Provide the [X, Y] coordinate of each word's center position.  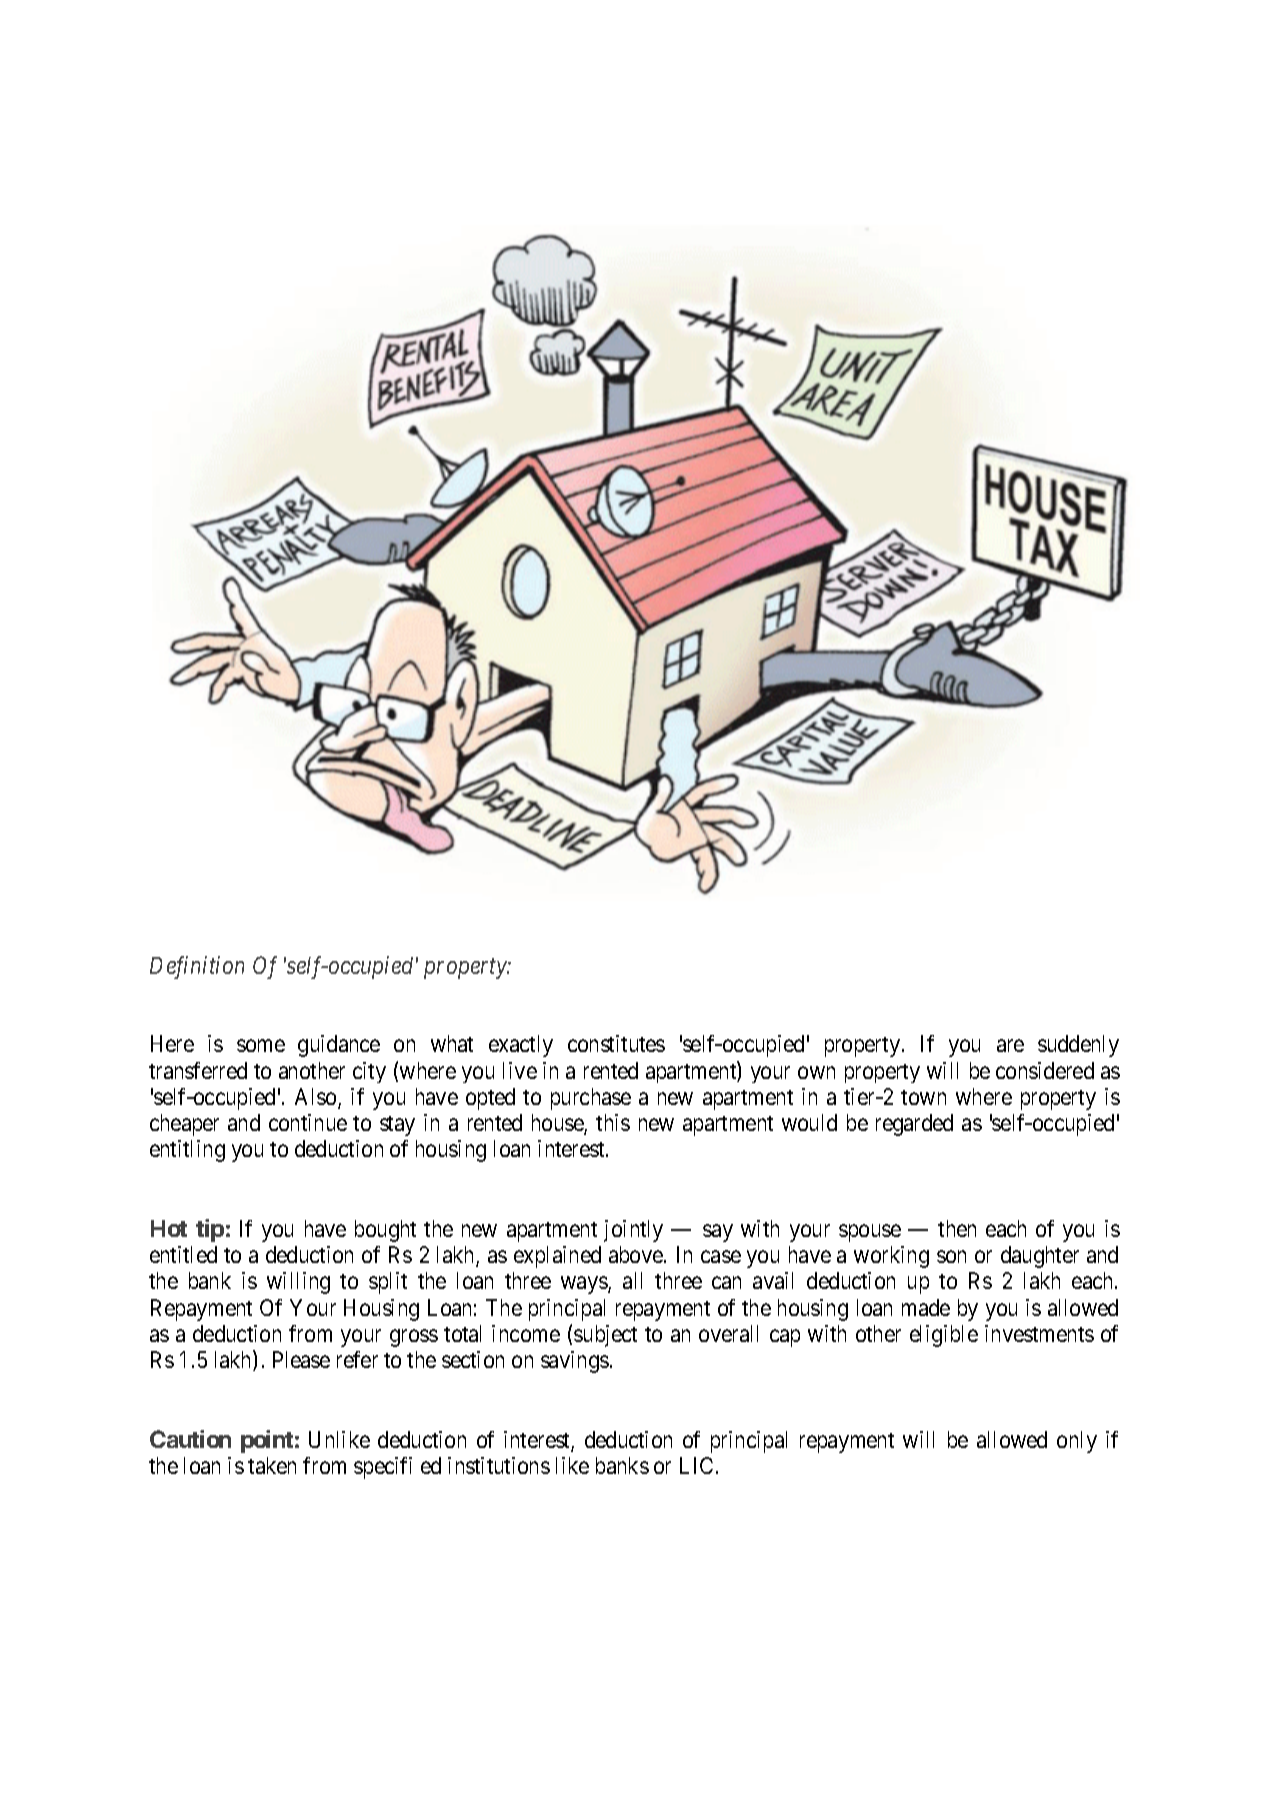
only [1077, 1442]
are [1010, 1046]
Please [301, 1359]
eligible [944, 1336]
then [957, 1228]
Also [317, 1098]
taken [272, 1465]
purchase [591, 1099]
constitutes [616, 1043]
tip [210, 1230]
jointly [633, 1231]
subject [605, 1336]
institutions [499, 1465]
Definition [197, 967]
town [923, 1097]
